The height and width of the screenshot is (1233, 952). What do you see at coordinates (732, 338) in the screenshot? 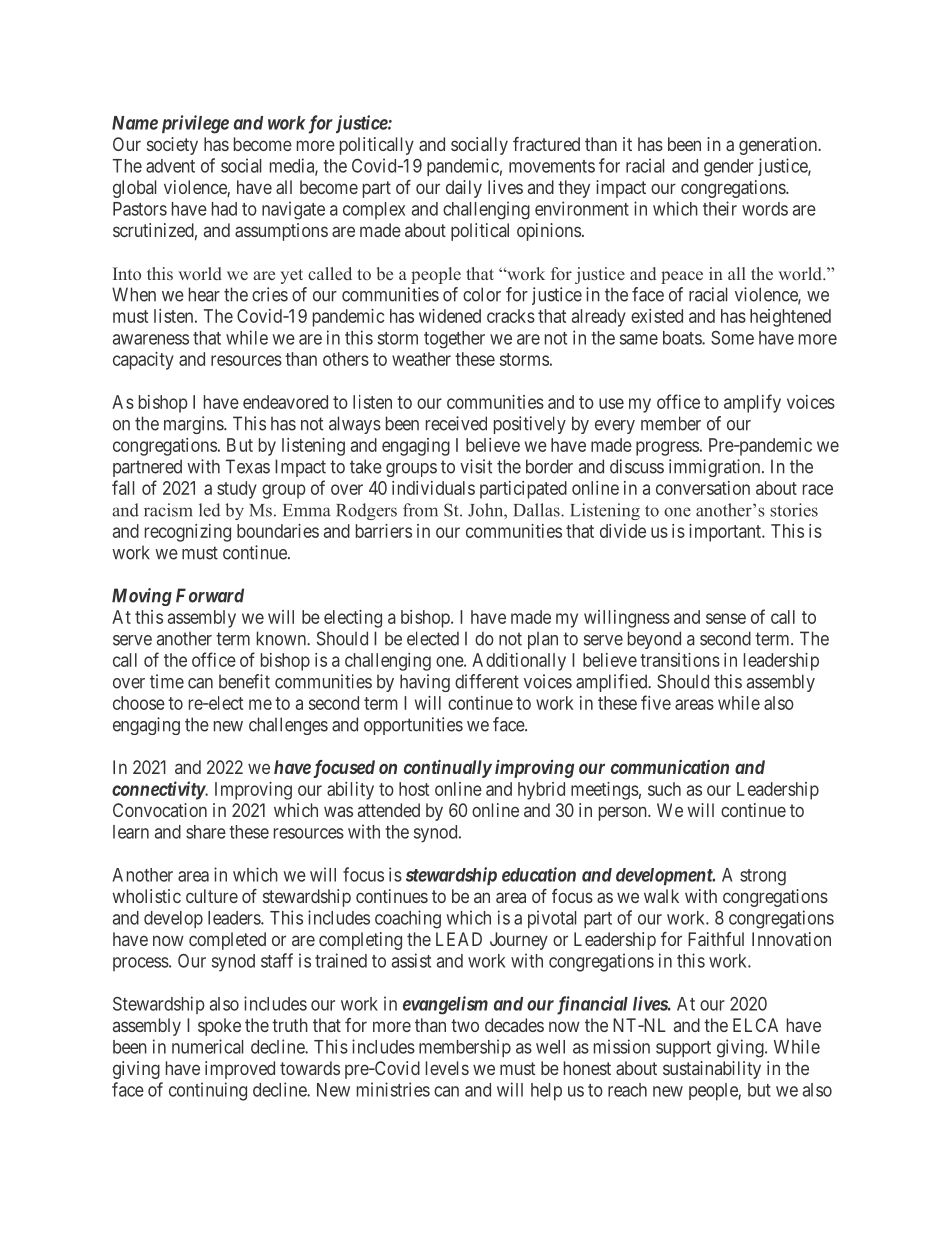
I see `Some` at bounding box center [732, 338].
